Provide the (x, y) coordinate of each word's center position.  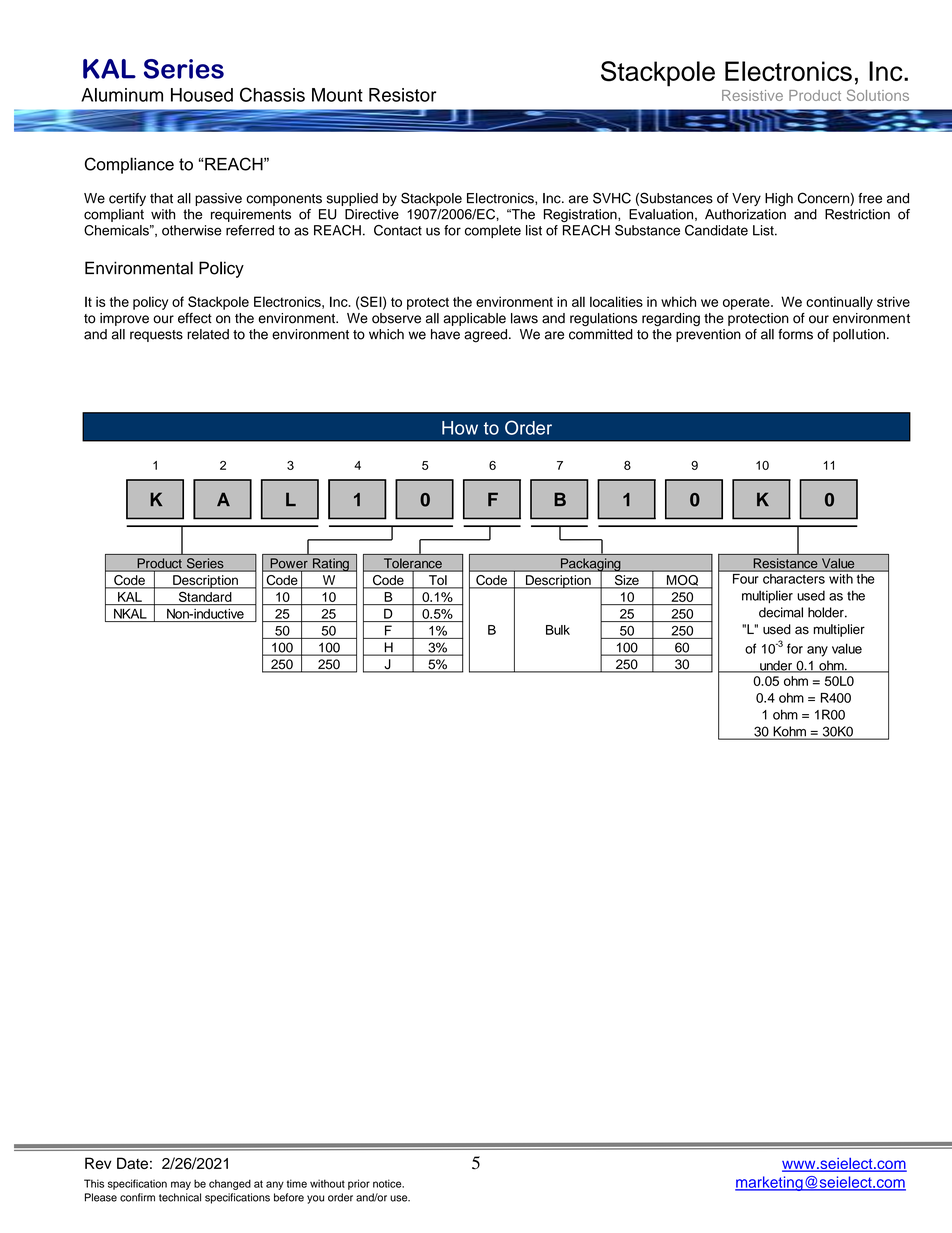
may (181, 1185)
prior (359, 1184)
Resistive (752, 95)
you (315, 1199)
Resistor (402, 95)
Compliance (129, 165)
